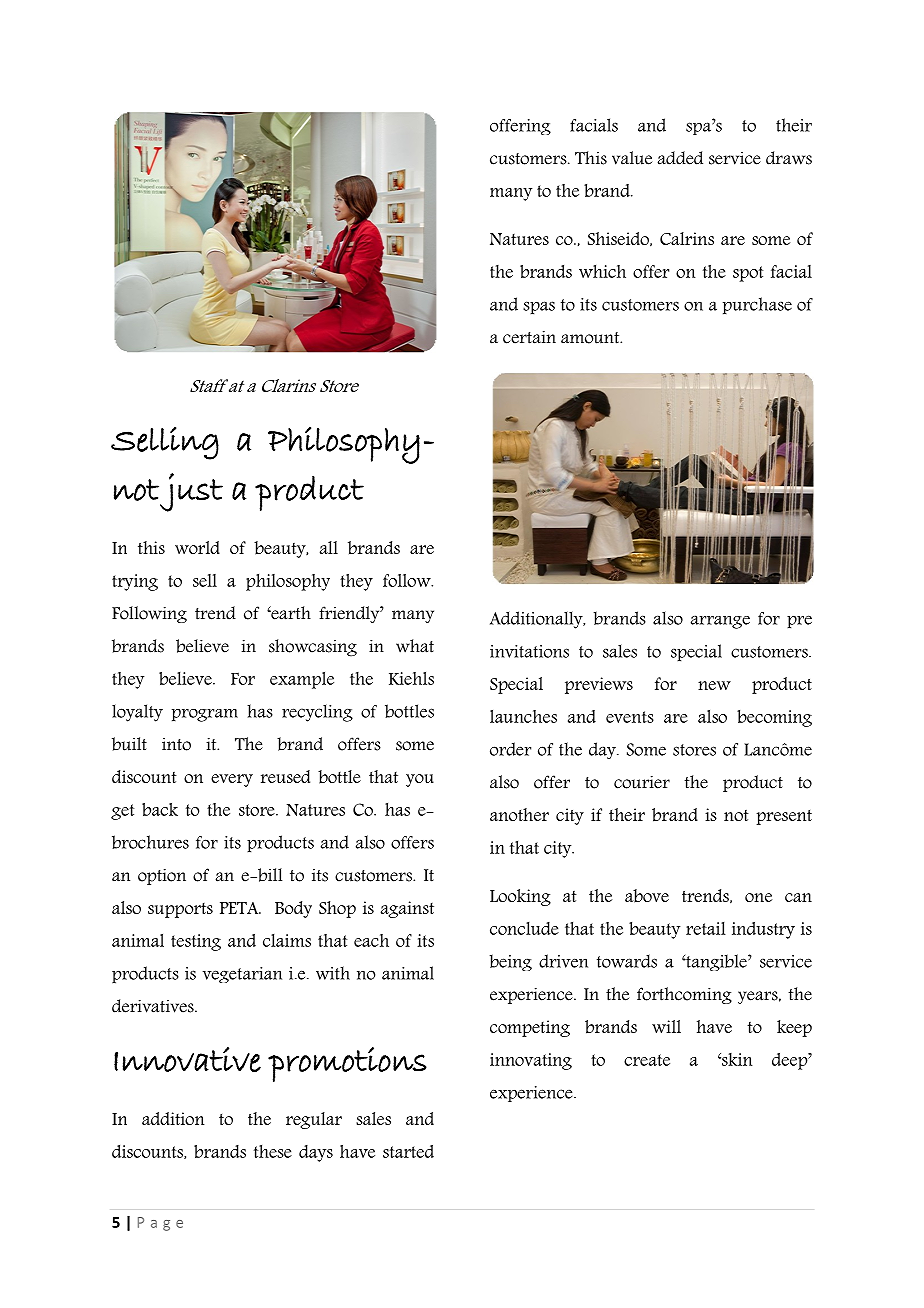 This image has height=1308, width=924. Describe the element at coordinates (680, 158) in the image. I see `added` at that location.
